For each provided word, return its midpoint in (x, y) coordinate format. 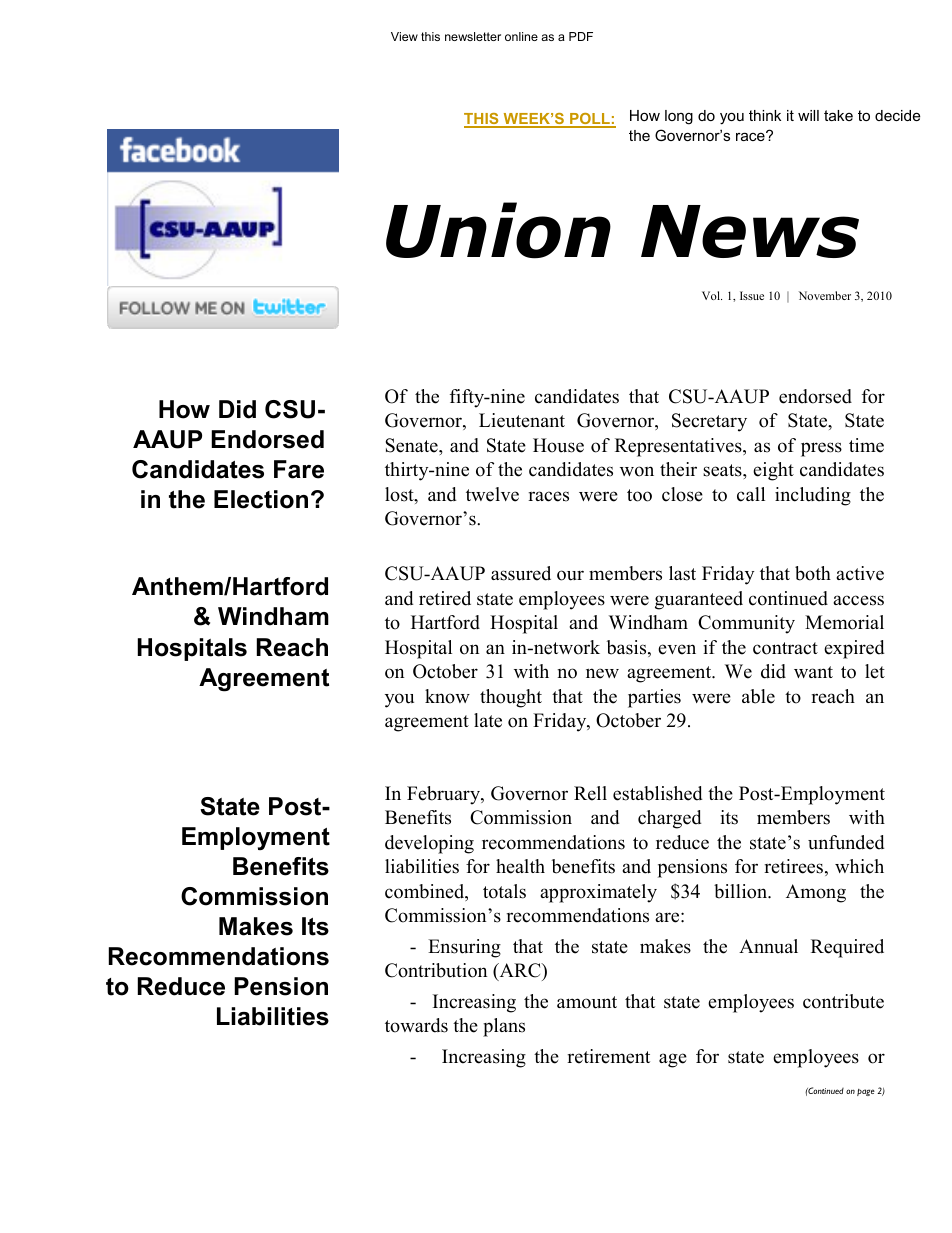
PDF (581, 36)
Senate (412, 445)
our (570, 575)
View (404, 36)
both (813, 573)
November (825, 295)
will (808, 115)
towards (416, 1025)
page (866, 1092)
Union (498, 230)
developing (429, 844)
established (657, 793)
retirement (608, 1056)
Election (261, 499)
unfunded (846, 842)
